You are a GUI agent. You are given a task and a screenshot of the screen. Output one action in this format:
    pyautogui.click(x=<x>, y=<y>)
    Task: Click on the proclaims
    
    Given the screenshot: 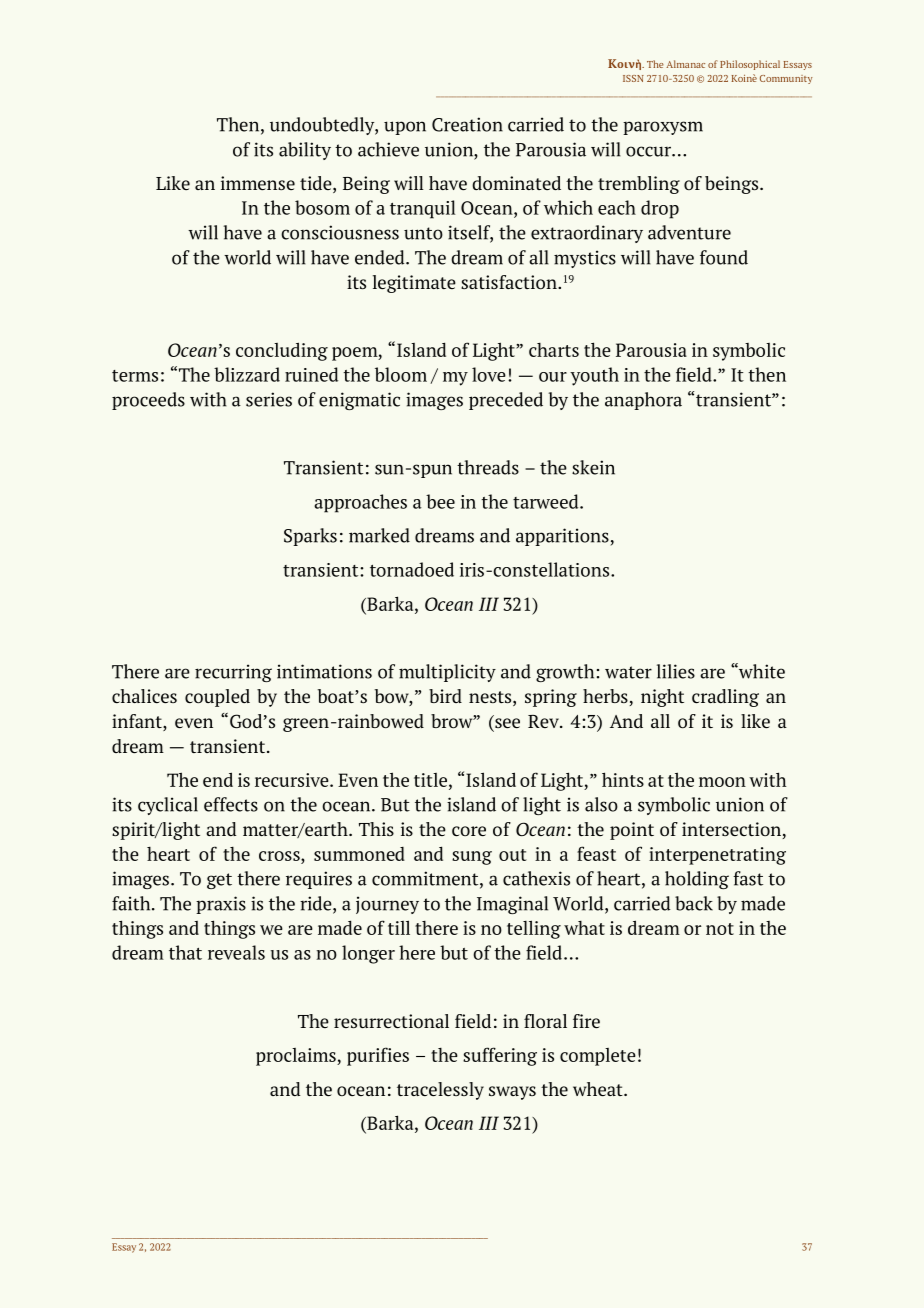 What is the action you would take?
    pyautogui.click(x=297, y=1057)
